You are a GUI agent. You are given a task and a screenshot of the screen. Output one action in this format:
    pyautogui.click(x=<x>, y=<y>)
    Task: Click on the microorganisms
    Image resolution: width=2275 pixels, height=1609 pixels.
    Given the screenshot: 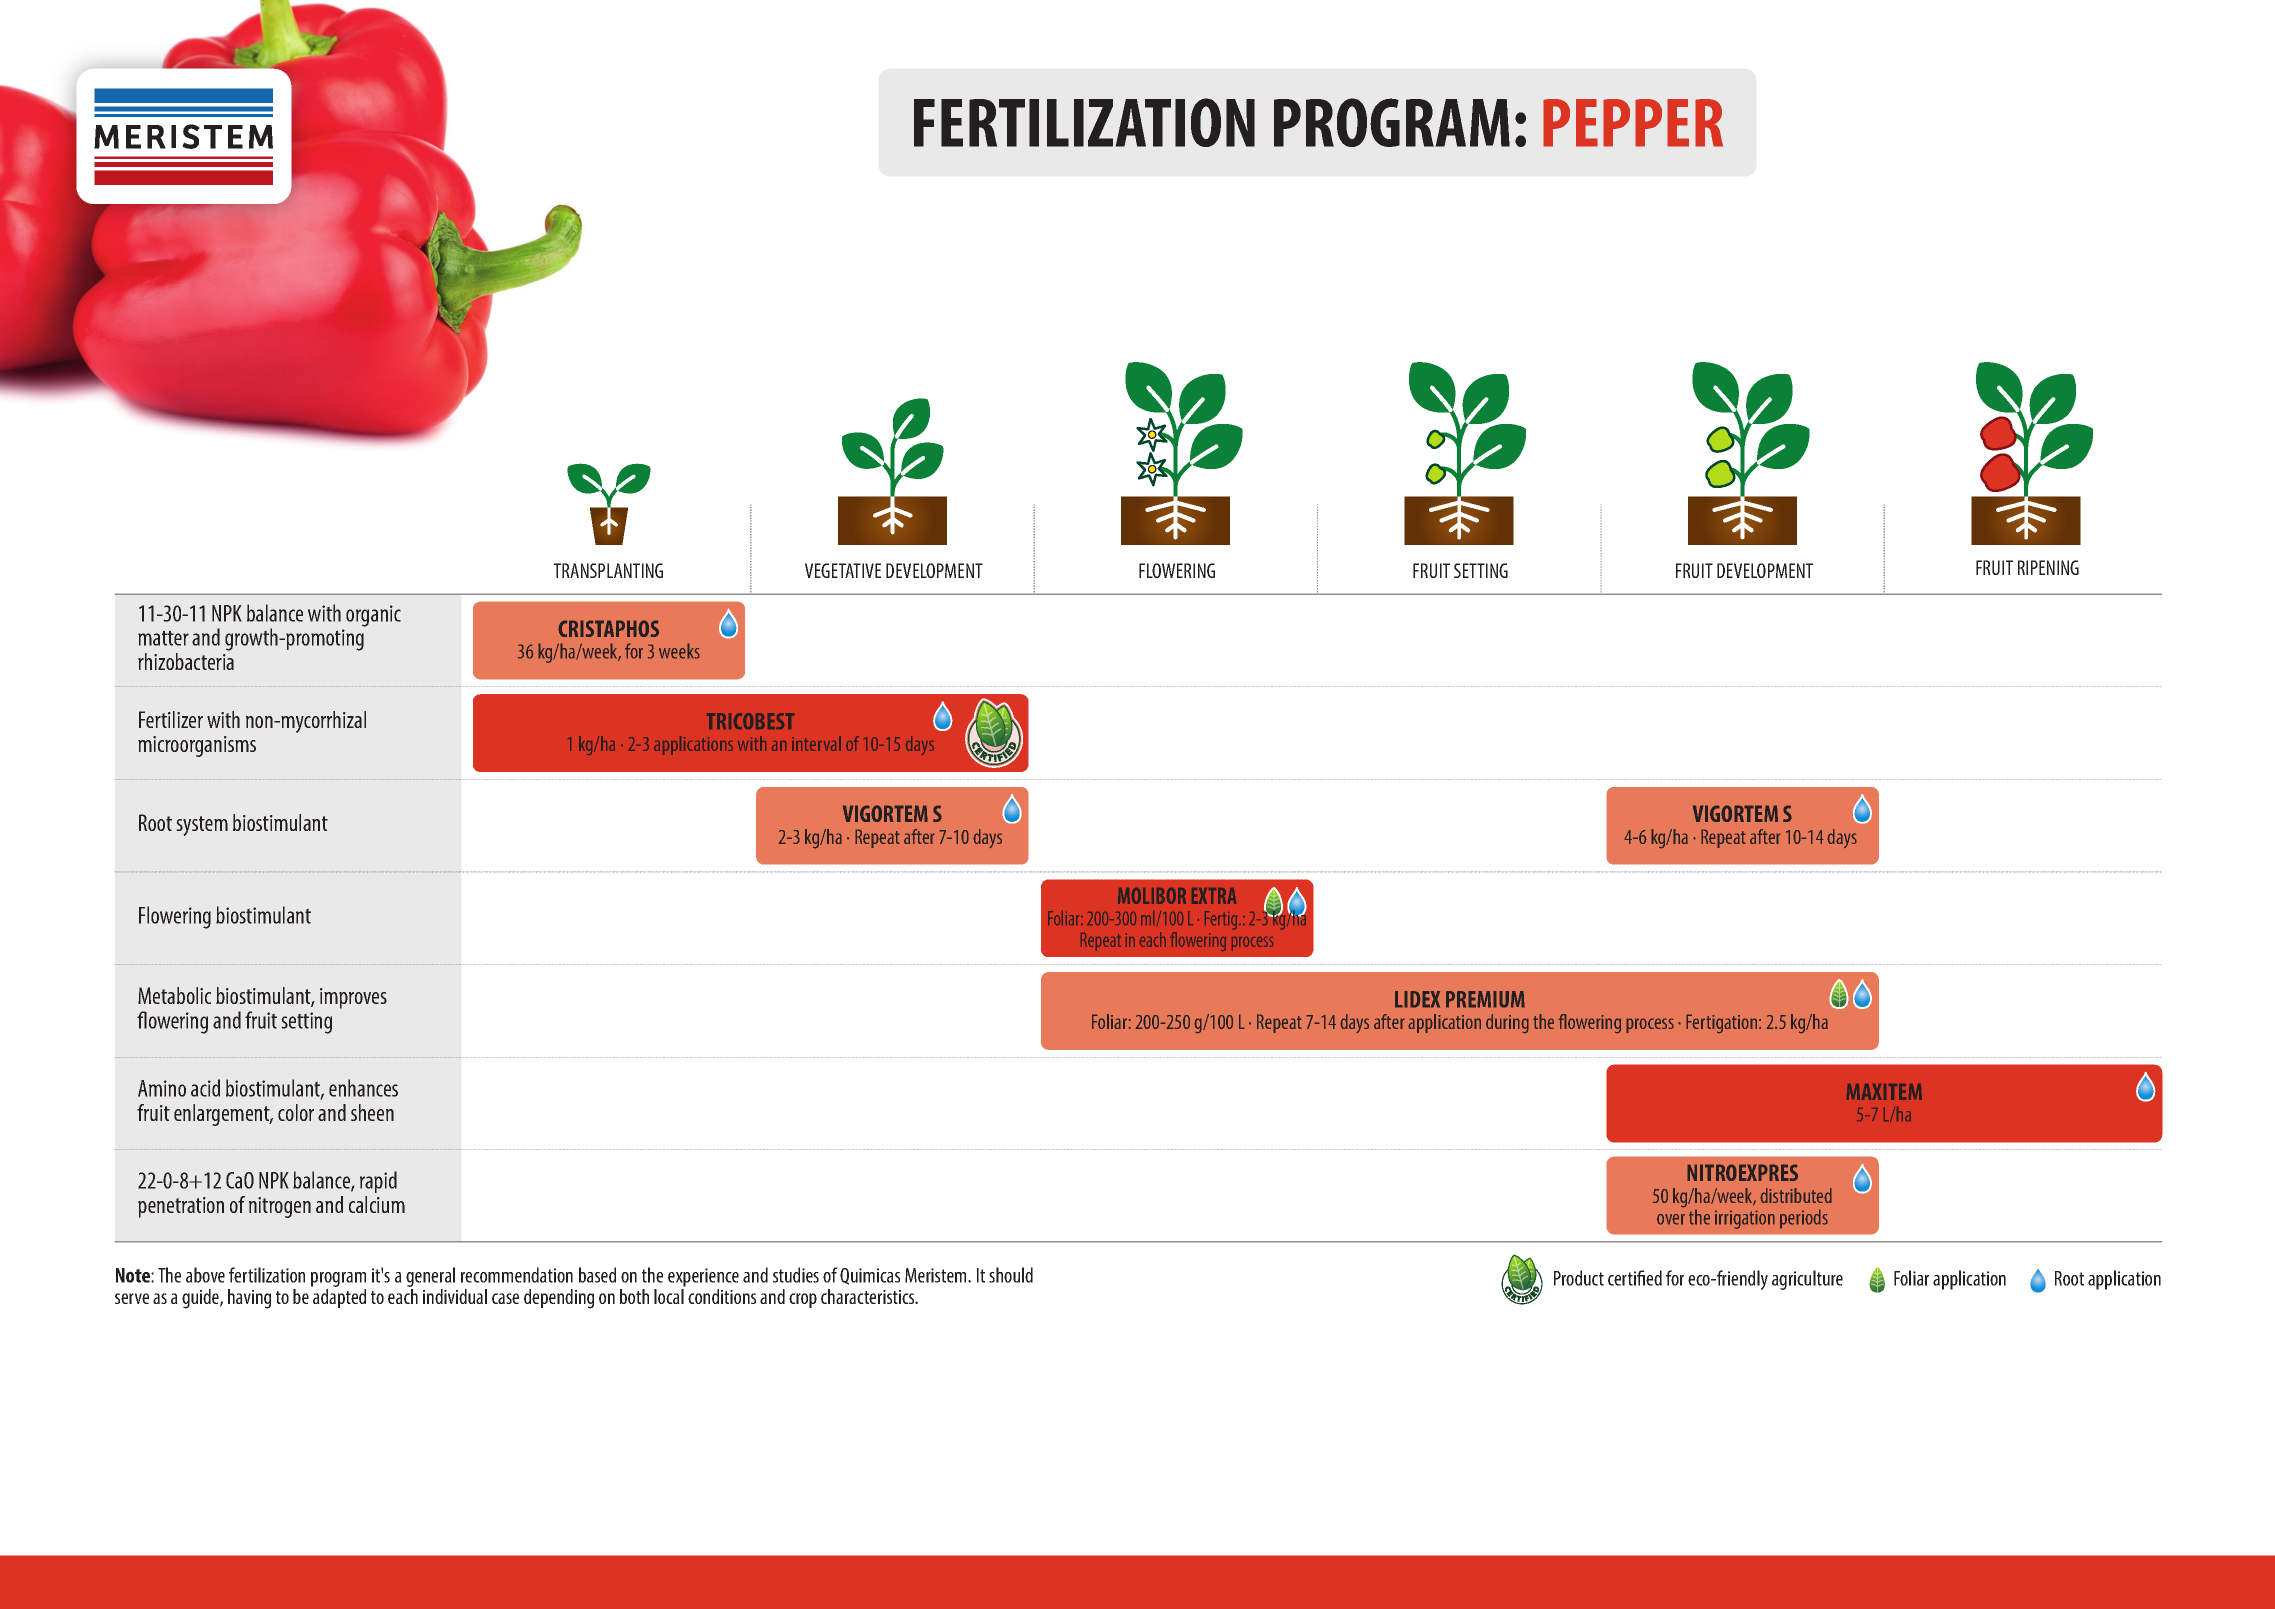 What is the action you would take?
    pyautogui.click(x=197, y=746)
